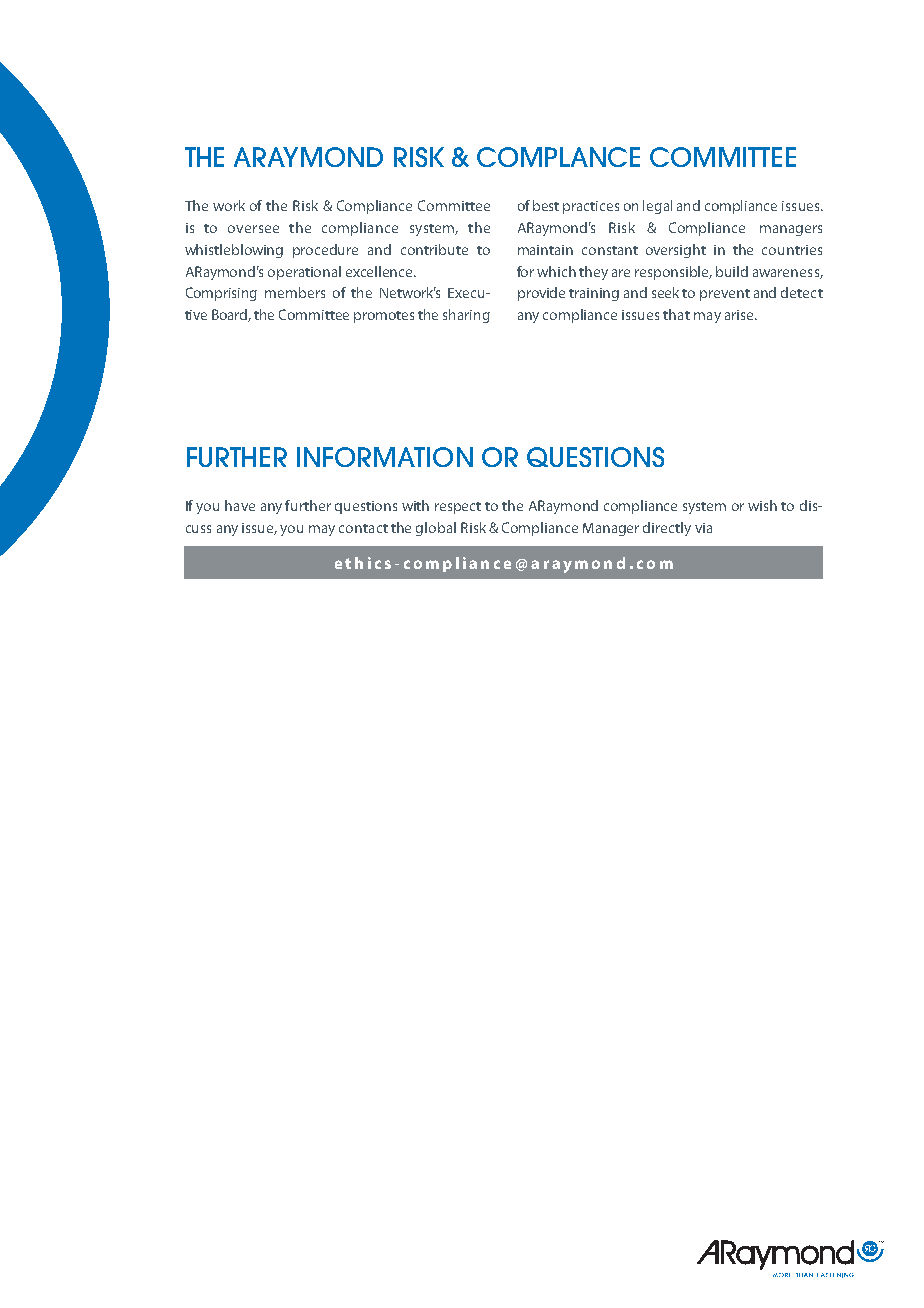 This document has height=1308, width=924. What do you see at coordinates (740, 315) in the document?
I see `arise` at bounding box center [740, 315].
